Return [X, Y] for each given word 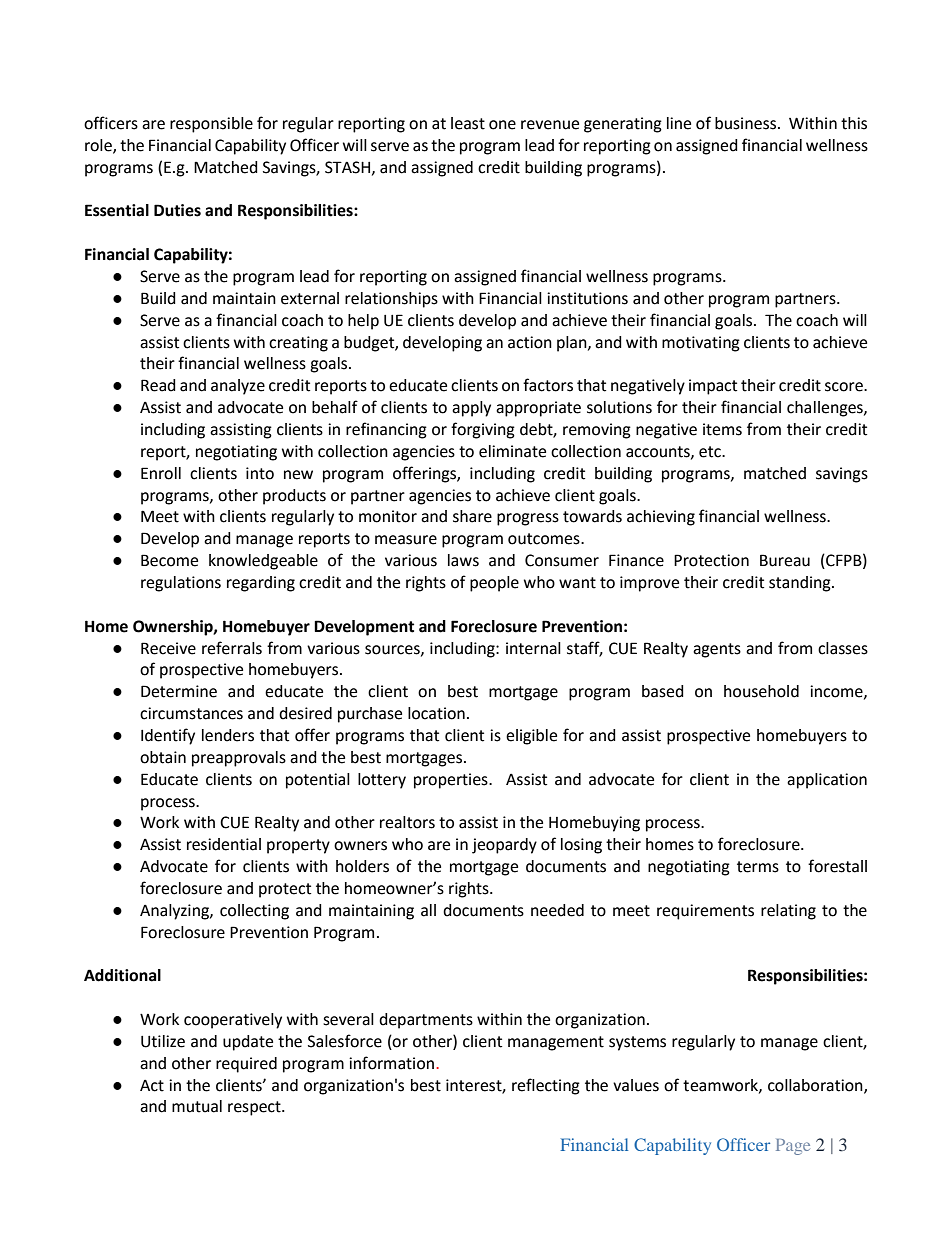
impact [713, 387]
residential [224, 844]
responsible [211, 125]
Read [158, 385]
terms [758, 867]
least [468, 123]
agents [717, 650]
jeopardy [504, 846]
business [747, 123]
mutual [197, 1106]
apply [471, 409]
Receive [168, 648]
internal [533, 648]
